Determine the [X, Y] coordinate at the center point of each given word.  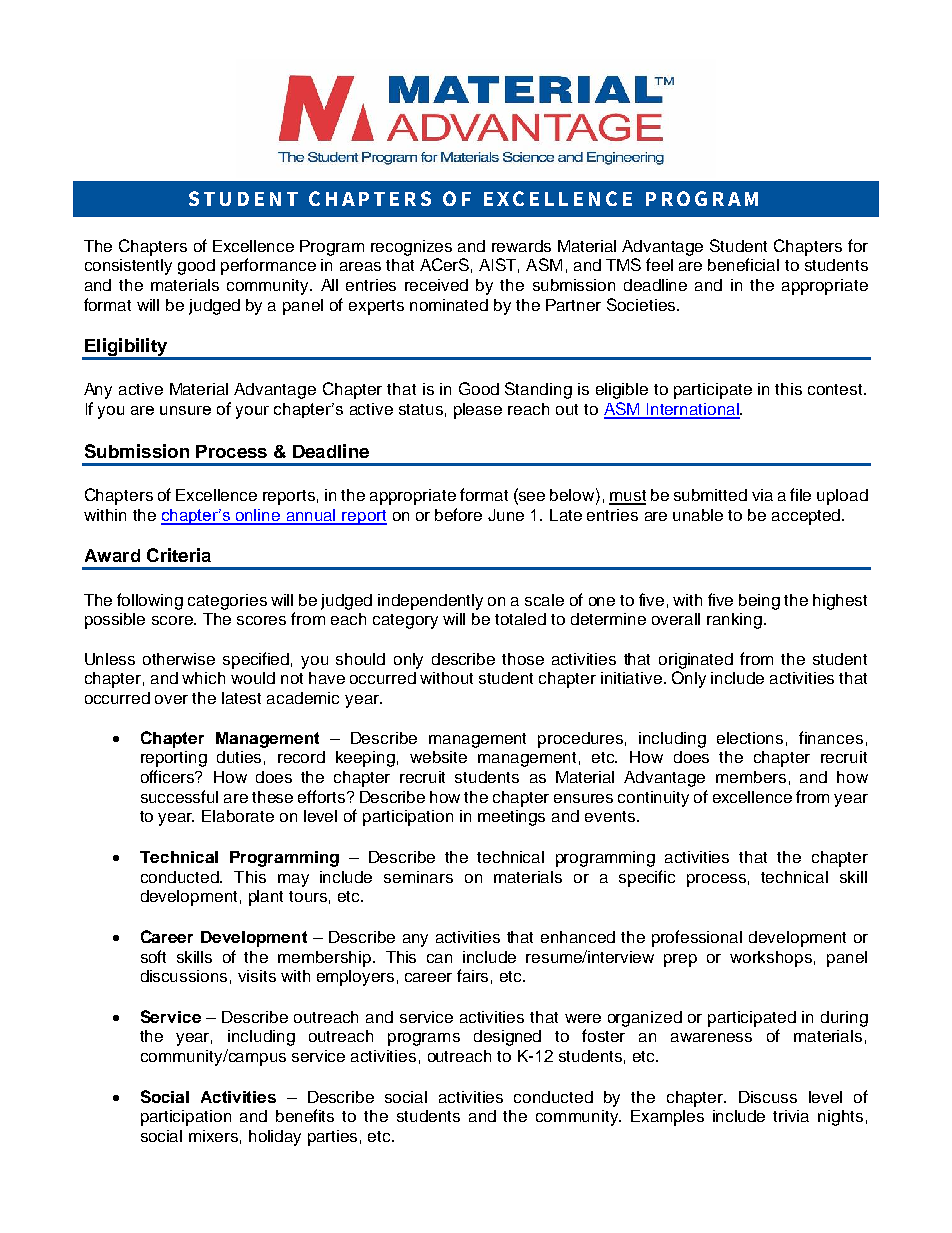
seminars [418, 877]
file [800, 494]
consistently [128, 267]
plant [266, 898]
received [436, 285]
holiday [275, 1138]
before [458, 514]
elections [750, 738]
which [203, 678]
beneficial [743, 264]
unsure [185, 410]
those [523, 659]
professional [697, 938]
